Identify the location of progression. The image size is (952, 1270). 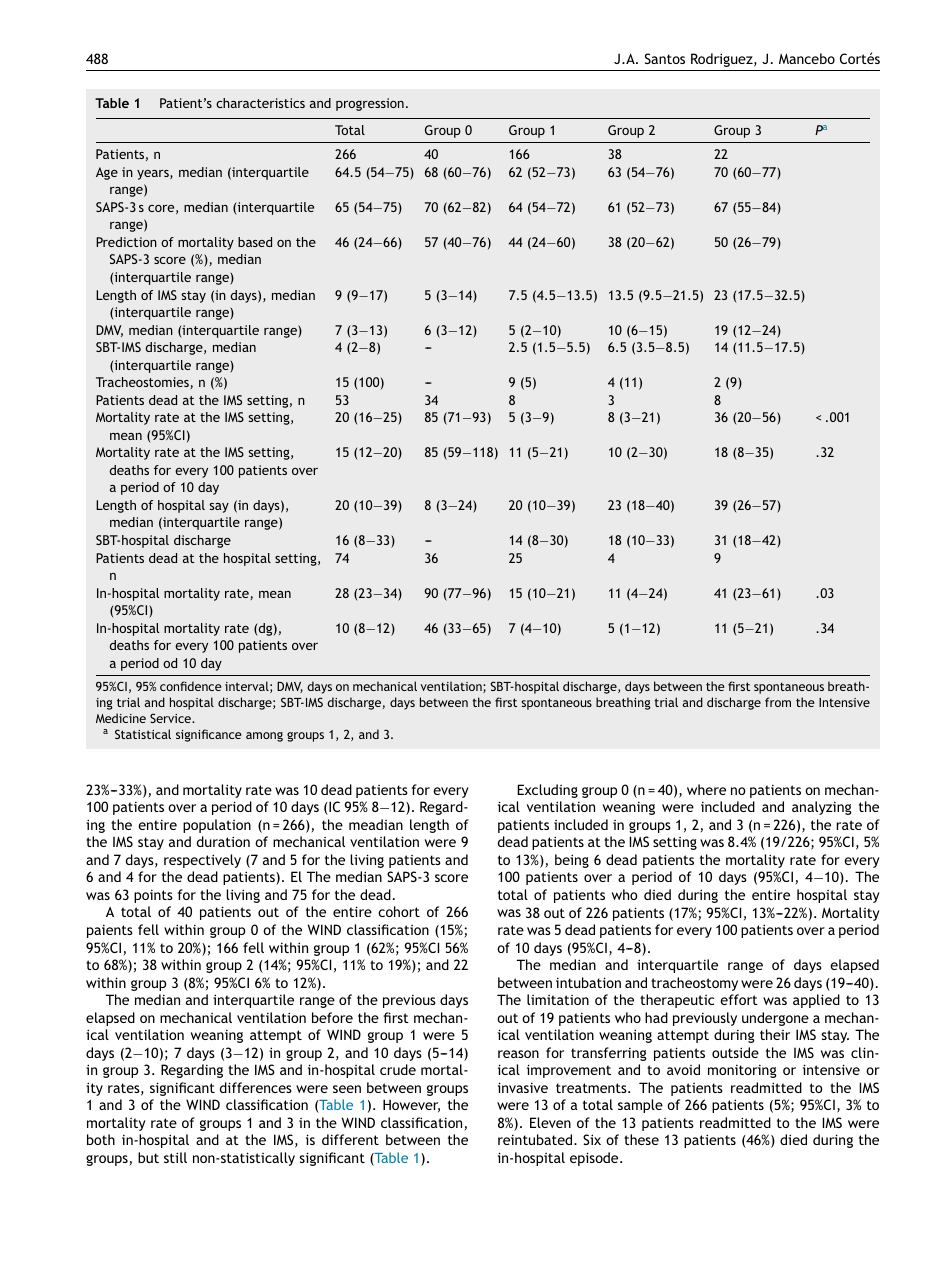
(370, 104).
